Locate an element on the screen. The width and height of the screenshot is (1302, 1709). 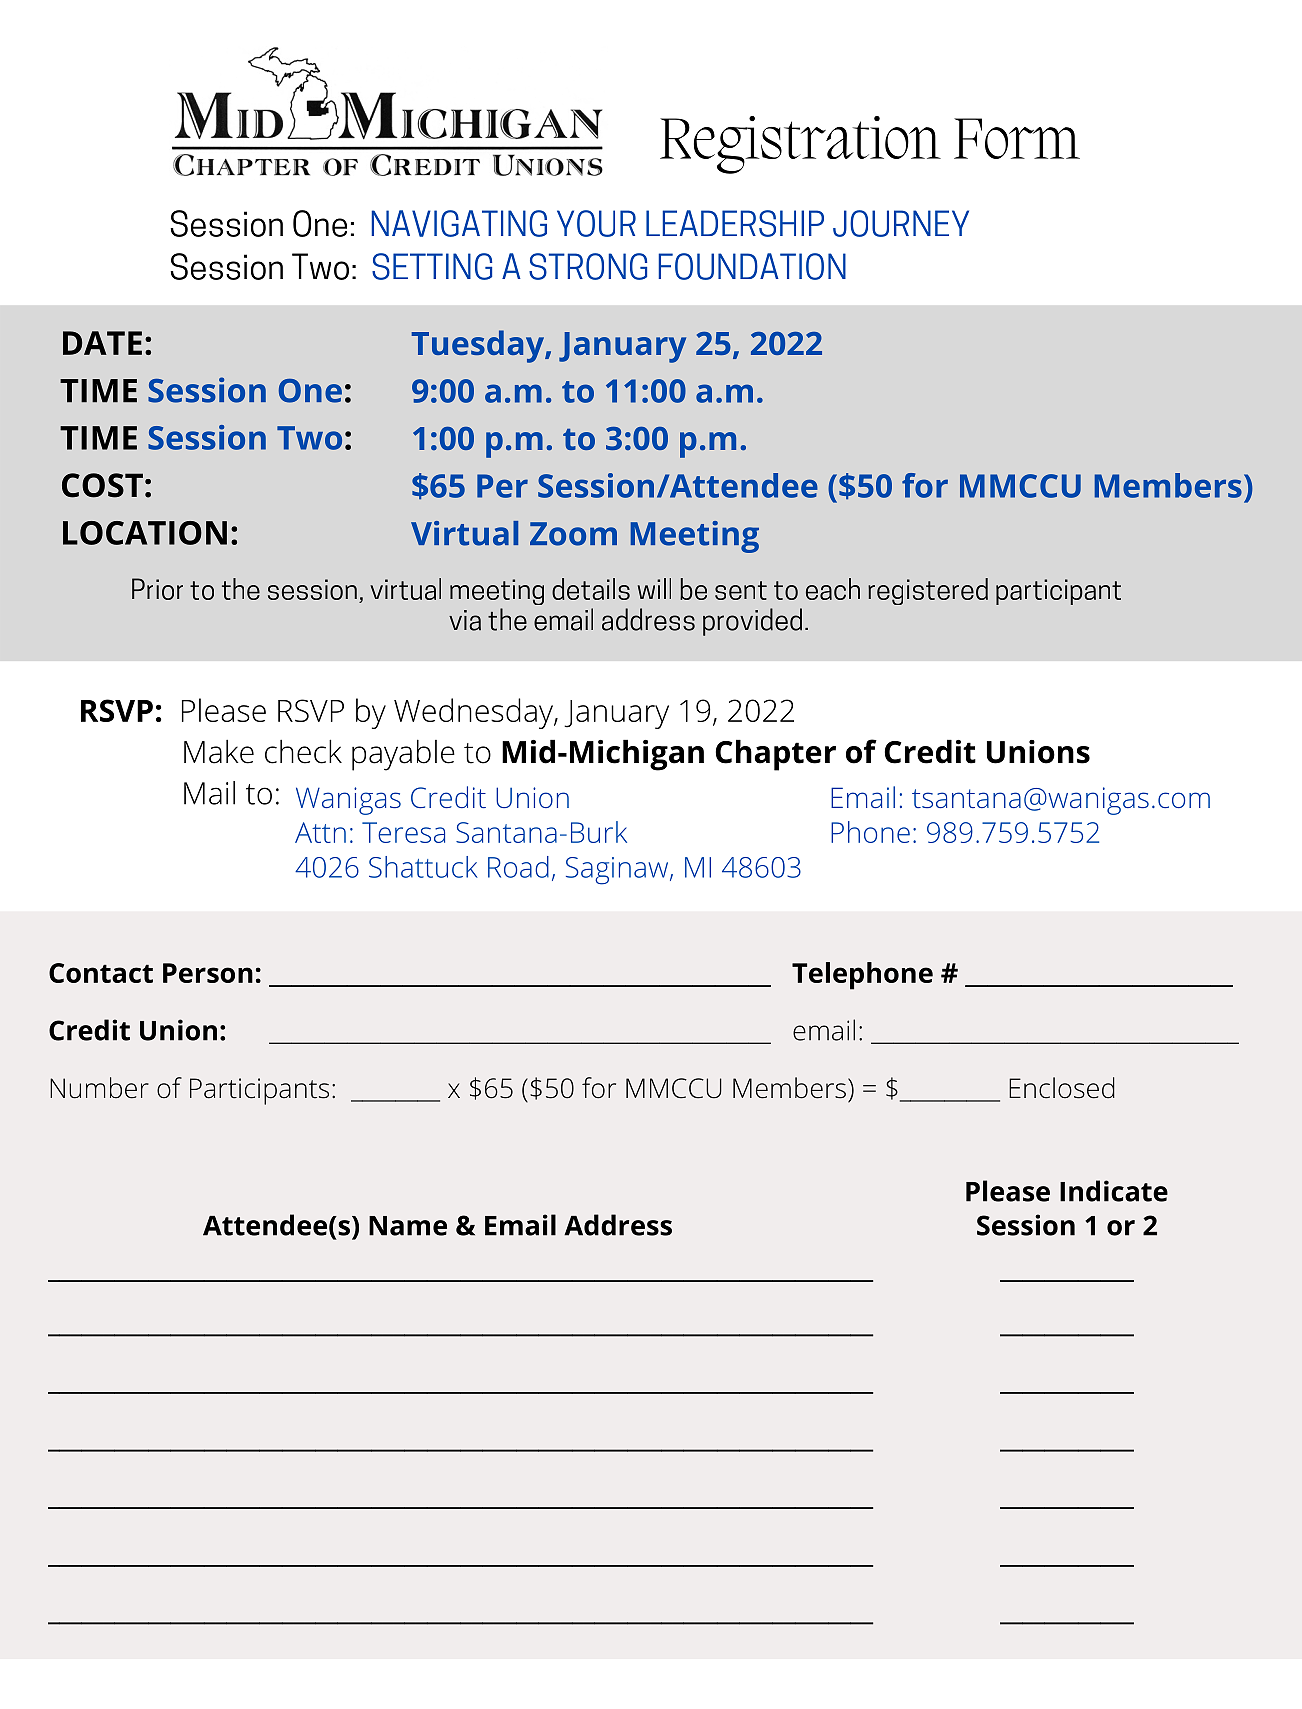
Enclosed is located at coordinates (1062, 1088).
